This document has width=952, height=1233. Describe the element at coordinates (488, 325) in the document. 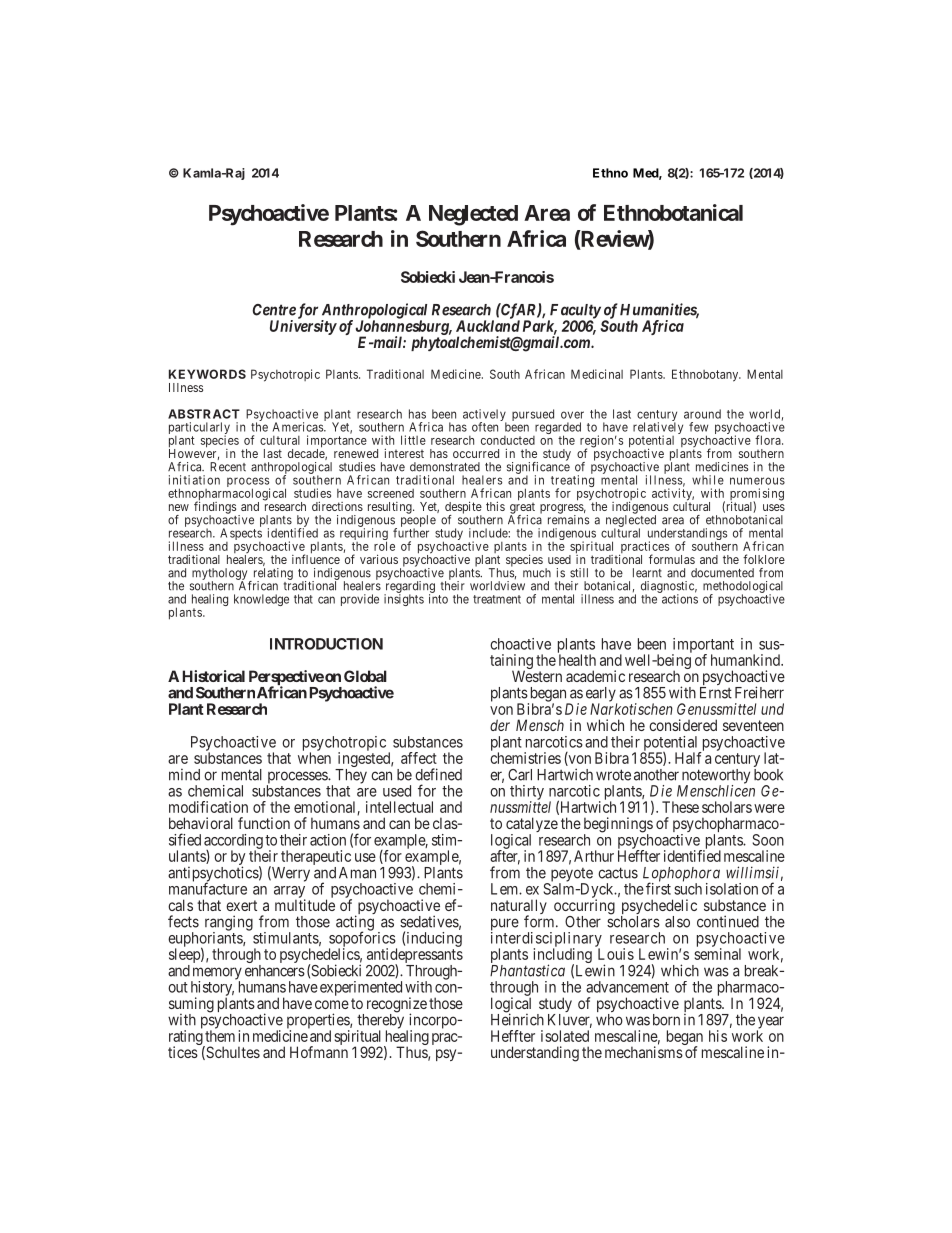

I see `Auckland` at that location.
